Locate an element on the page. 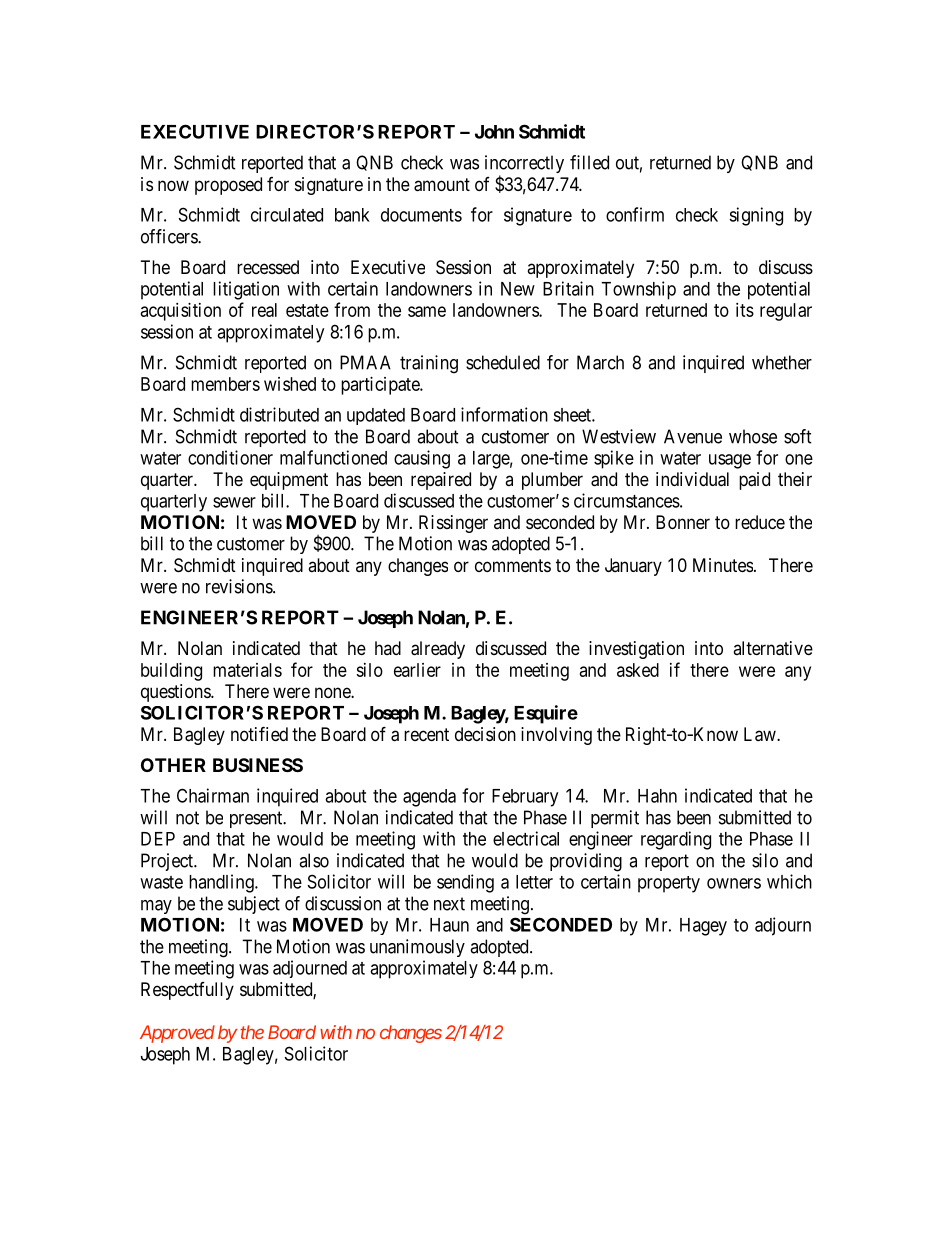 This page has width=952, height=1233. Respectfully is located at coordinates (187, 991).
